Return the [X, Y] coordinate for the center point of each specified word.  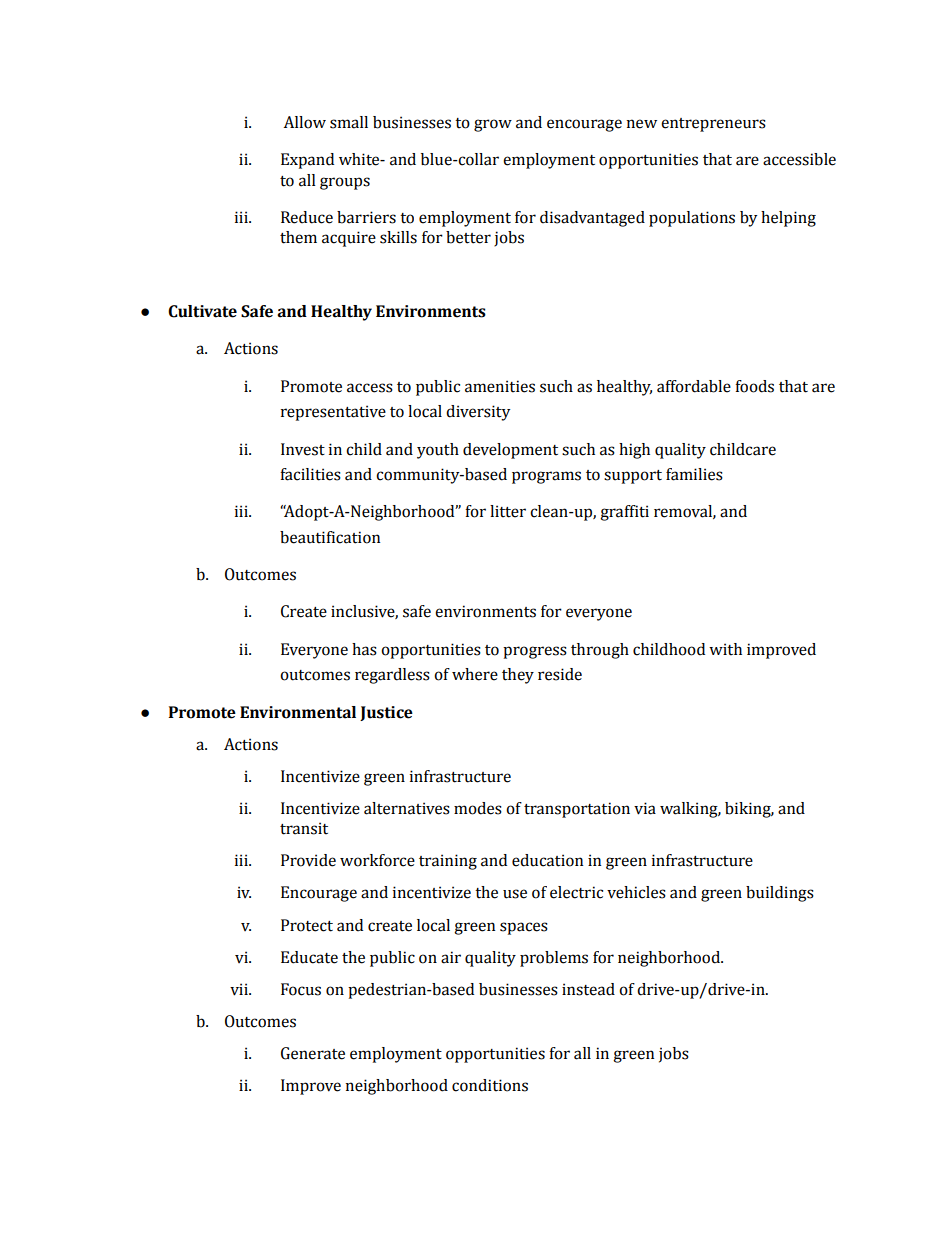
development [510, 451]
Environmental [298, 712]
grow [493, 125]
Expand [307, 161]
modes [478, 808]
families [694, 474]
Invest [303, 449]
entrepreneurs [713, 125]
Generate [313, 1053]
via [645, 808]
